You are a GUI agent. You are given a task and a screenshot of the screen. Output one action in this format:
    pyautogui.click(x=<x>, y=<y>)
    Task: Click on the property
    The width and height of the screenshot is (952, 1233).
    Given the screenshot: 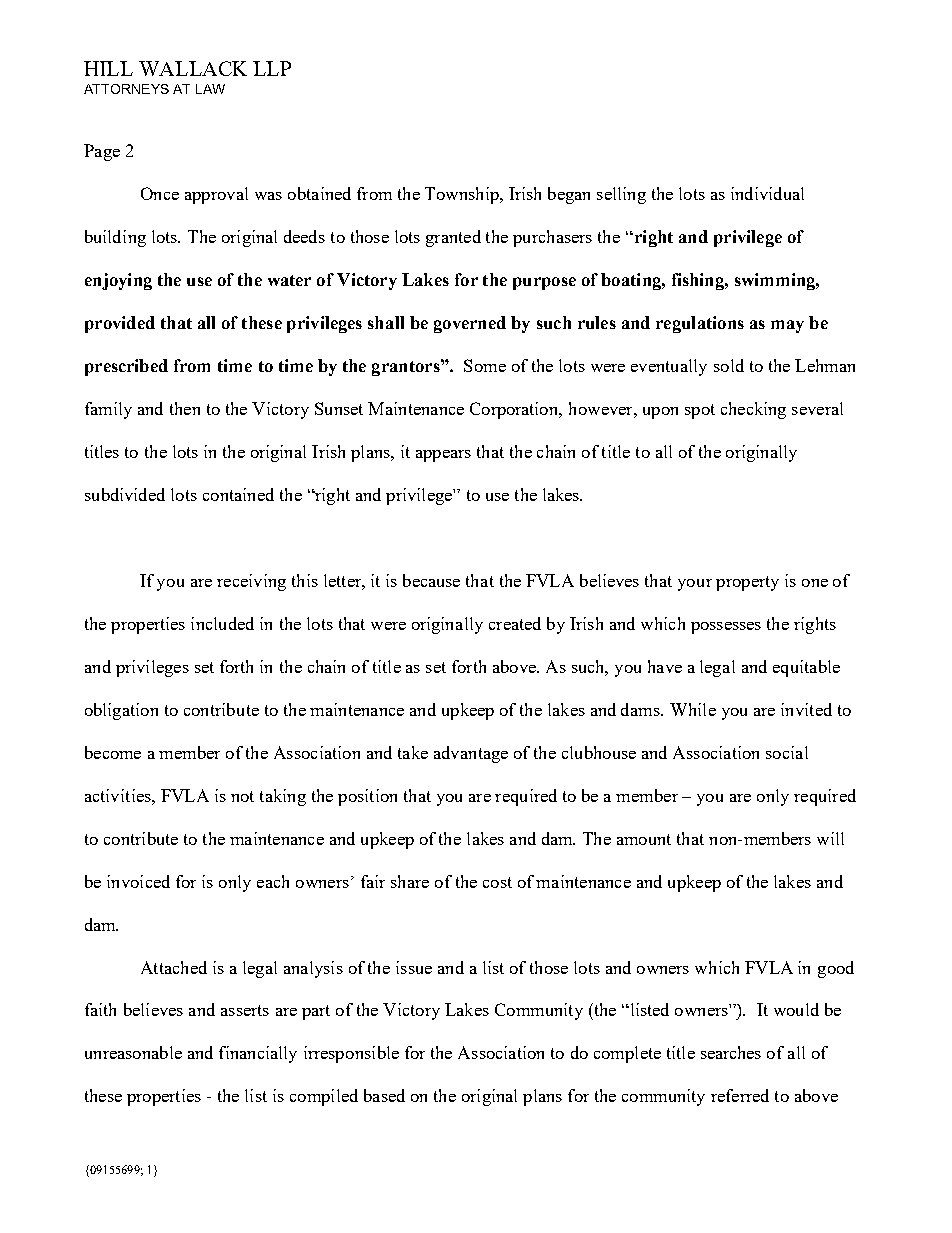 What is the action you would take?
    pyautogui.click(x=747, y=583)
